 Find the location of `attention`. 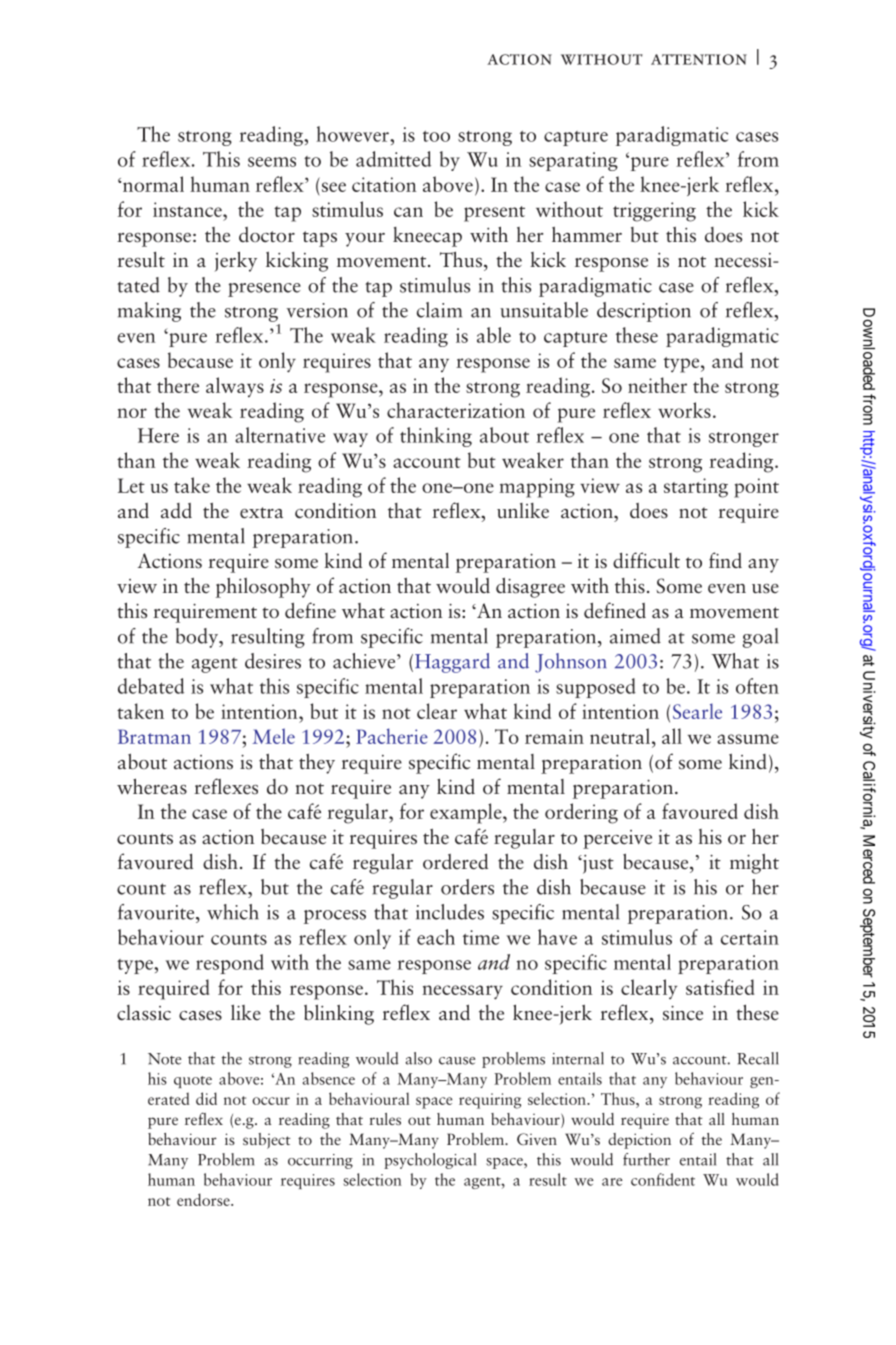

attention is located at coordinates (699, 59).
